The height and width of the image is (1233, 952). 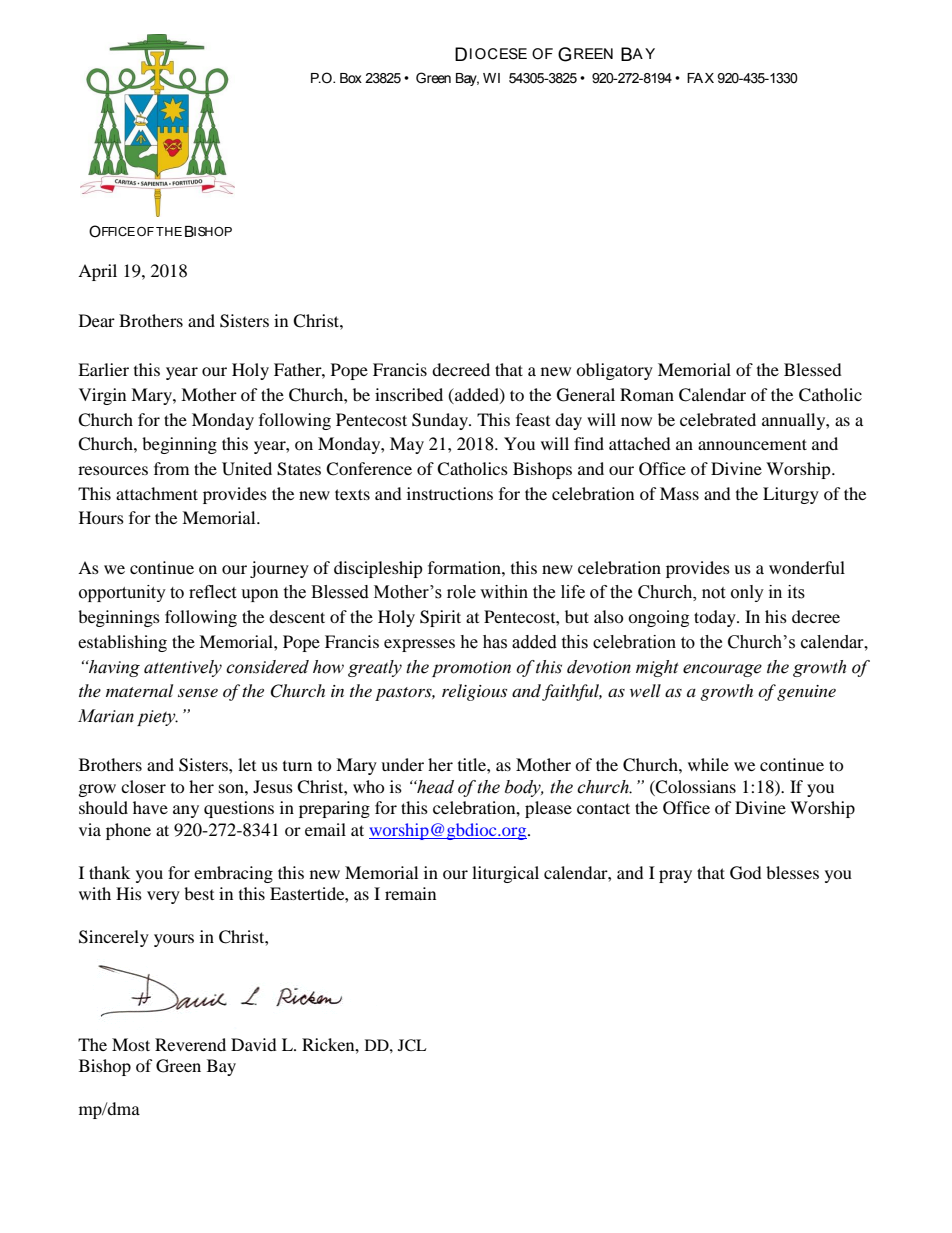 What do you see at coordinates (412, 1045) in the image?
I see `JCL` at bounding box center [412, 1045].
